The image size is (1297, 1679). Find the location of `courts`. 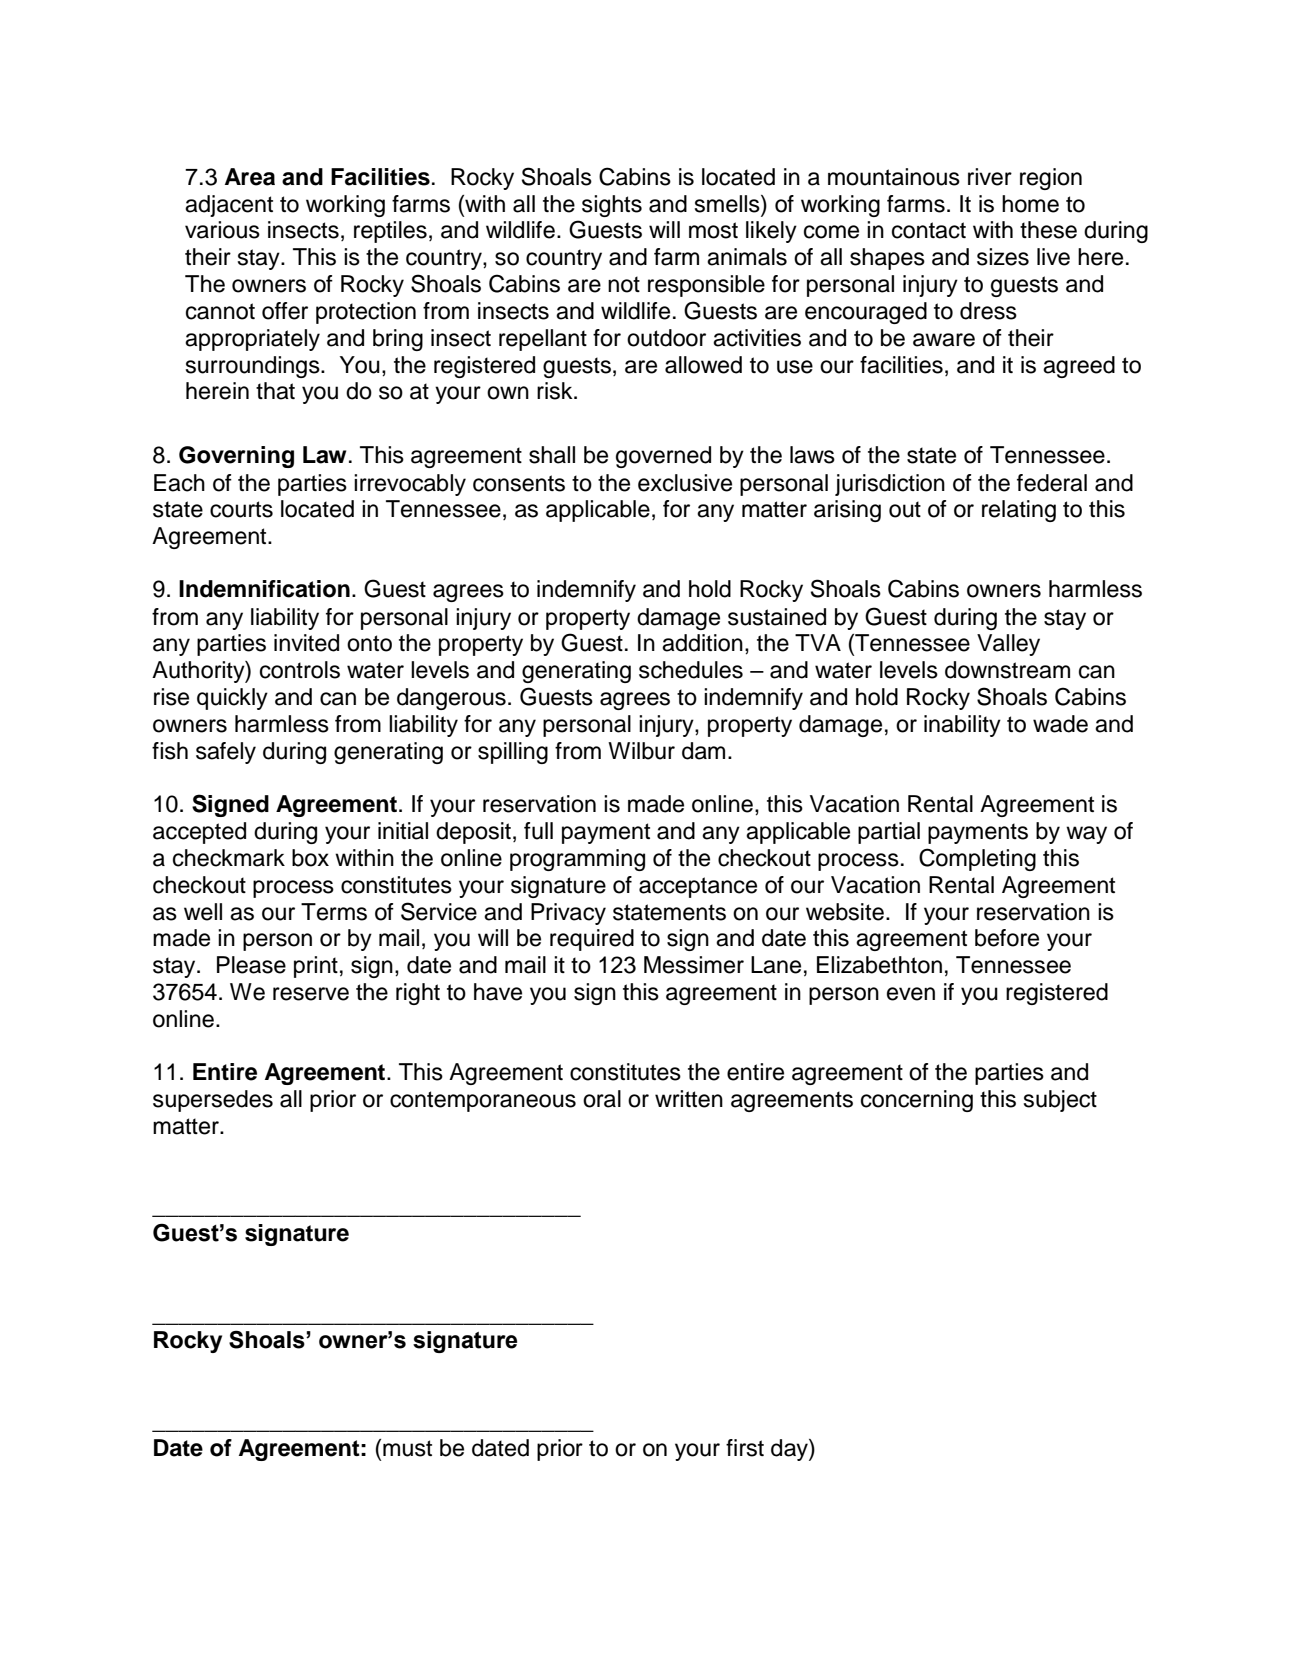

courts is located at coordinates (241, 509).
